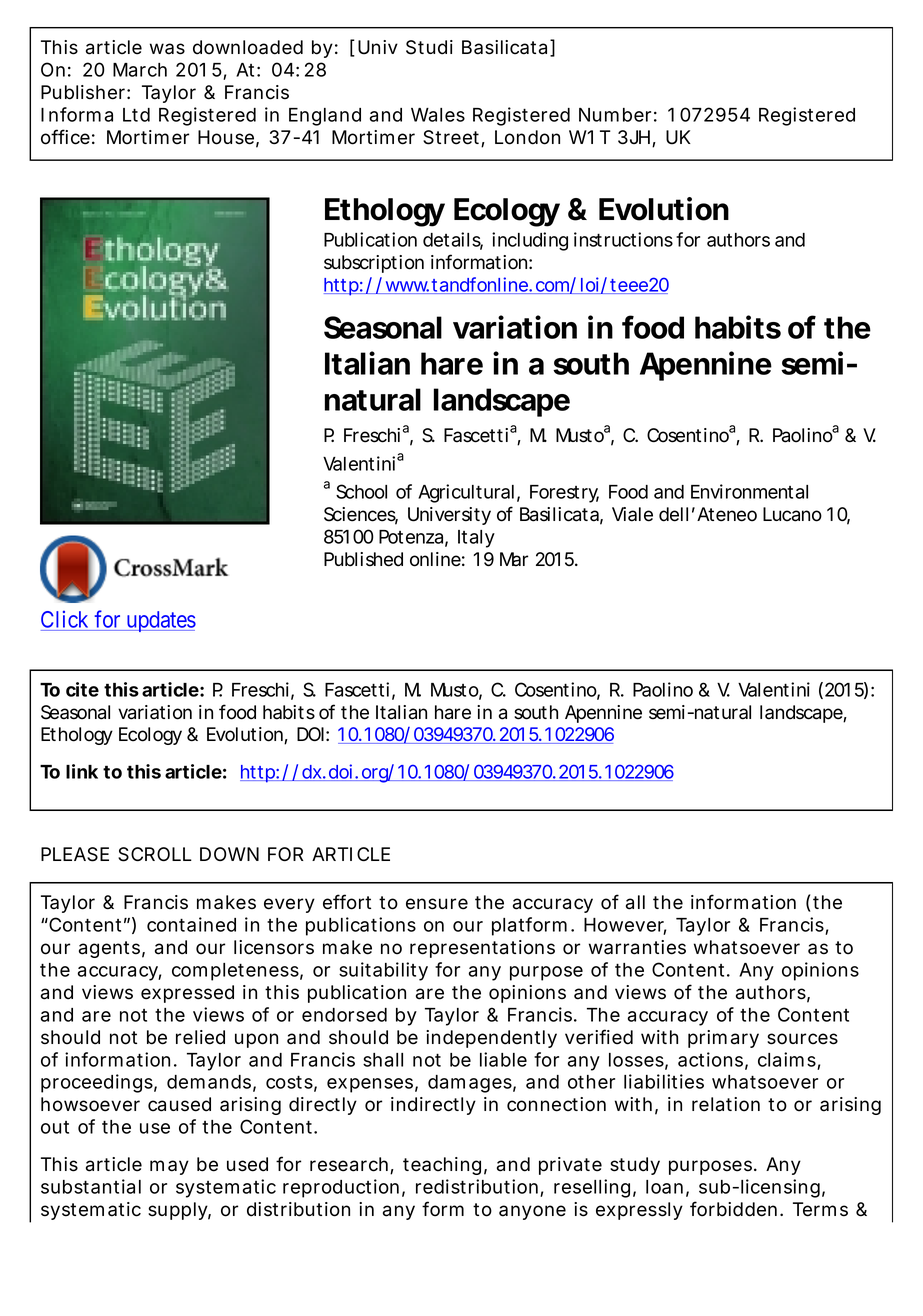  What do you see at coordinates (140, 70) in the screenshot?
I see `March` at bounding box center [140, 70].
